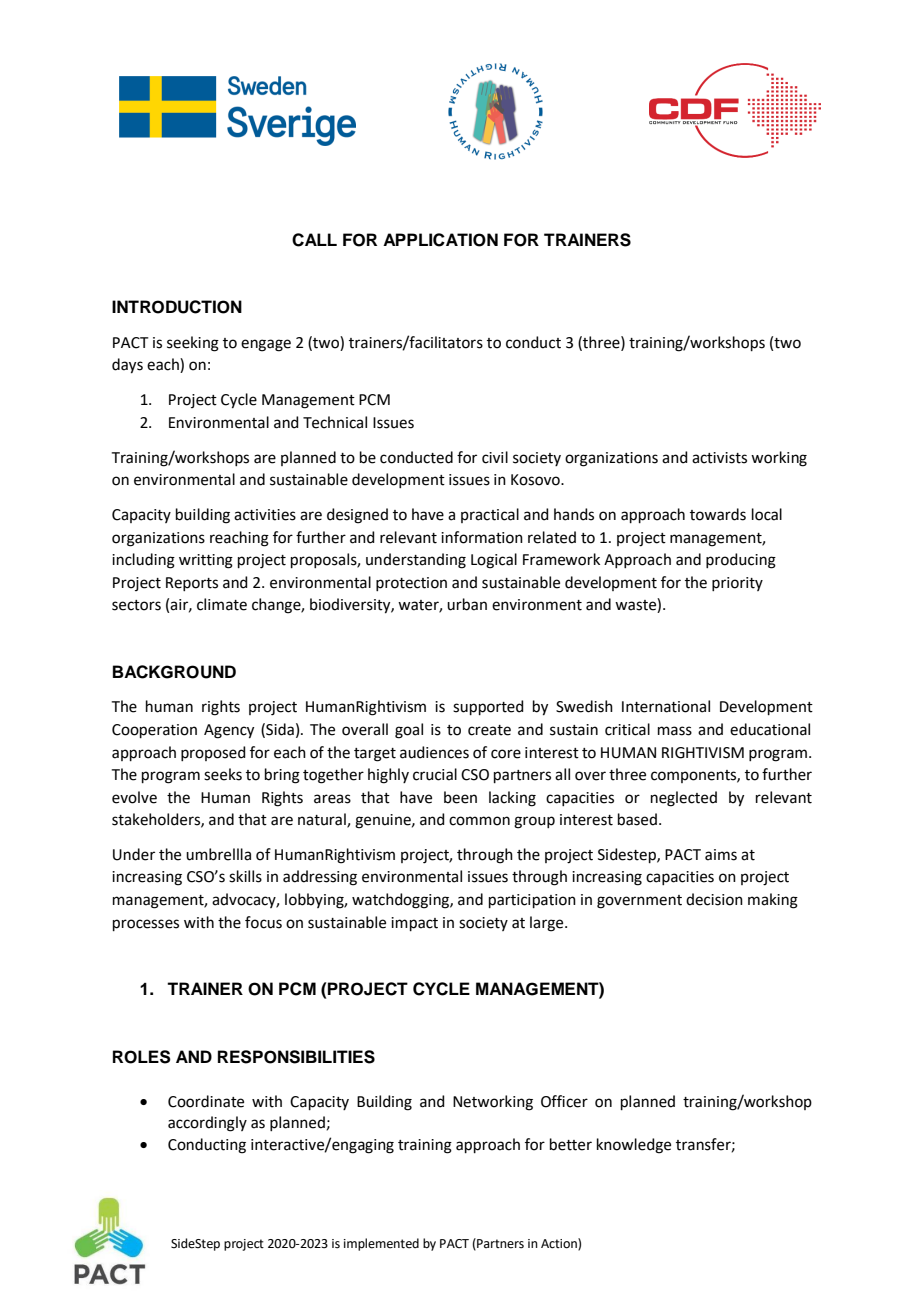 This screenshot has width=924, height=1308. I want to click on activists, so click(719, 458).
